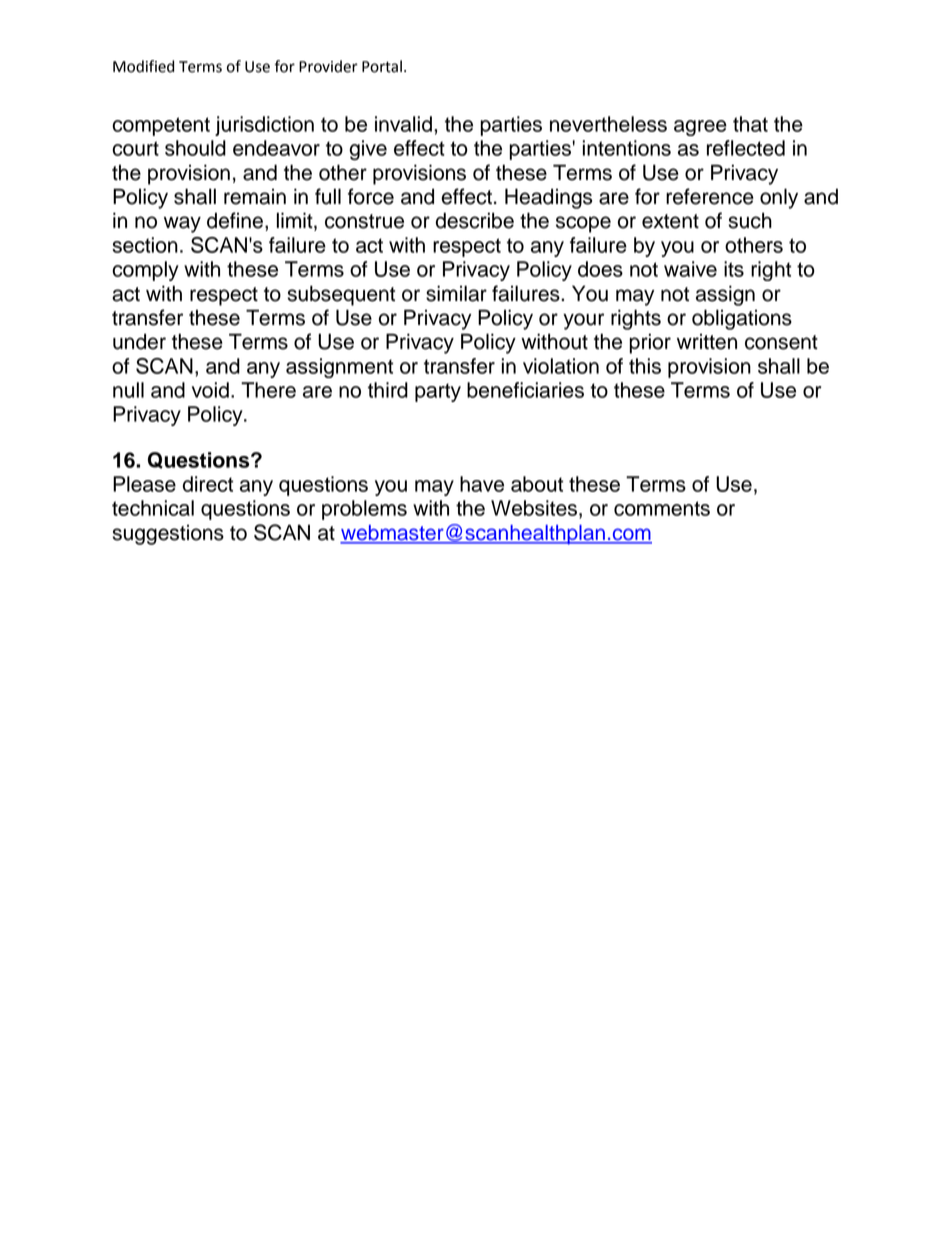 This image has height=1233, width=952. Describe the element at coordinates (438, 392) in the image. I see `party` at that location.
